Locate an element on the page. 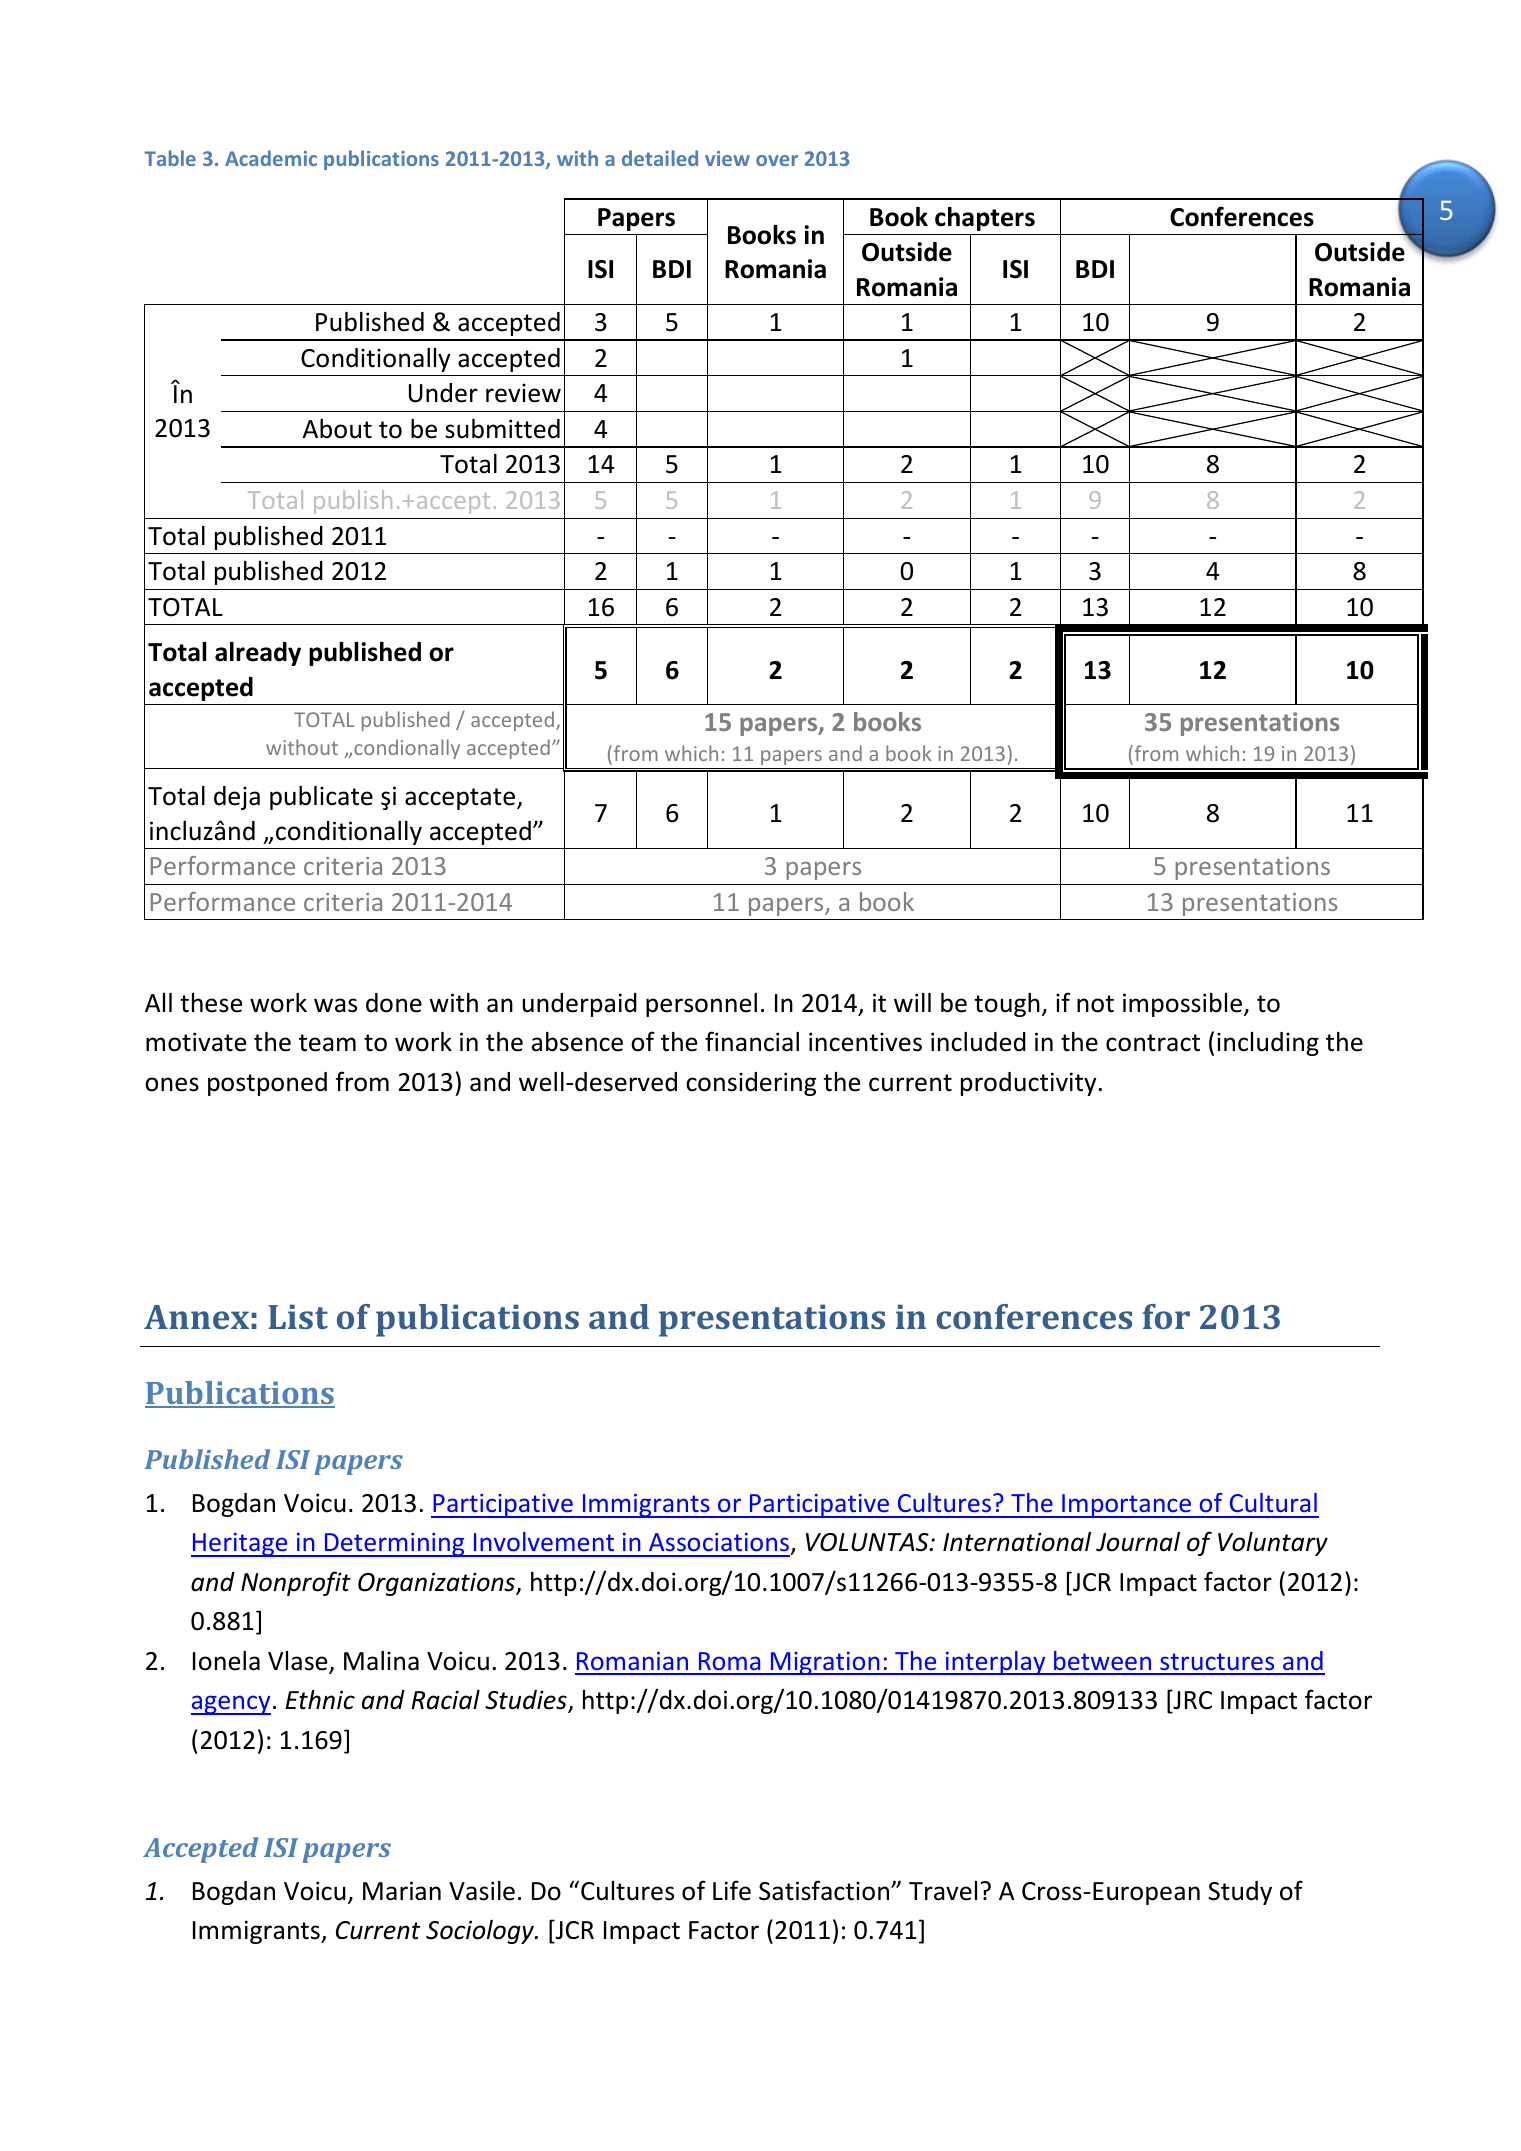  Importance is located at coordinates (1127, 1506).
